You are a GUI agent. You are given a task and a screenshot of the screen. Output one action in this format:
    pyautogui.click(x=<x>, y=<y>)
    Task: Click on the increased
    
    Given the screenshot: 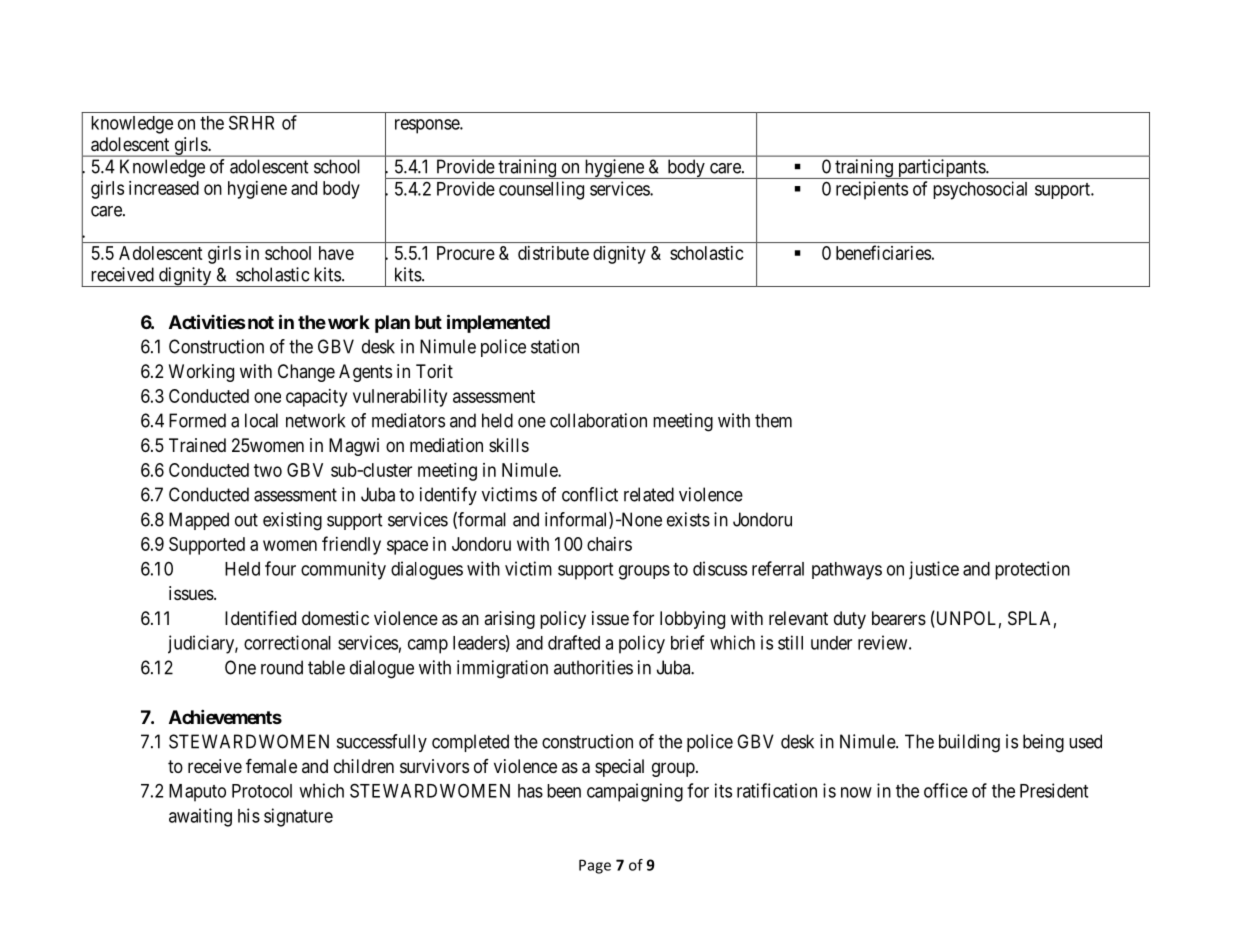 What is the action you would take?
    pyautogui.click(x=164, y=188)
